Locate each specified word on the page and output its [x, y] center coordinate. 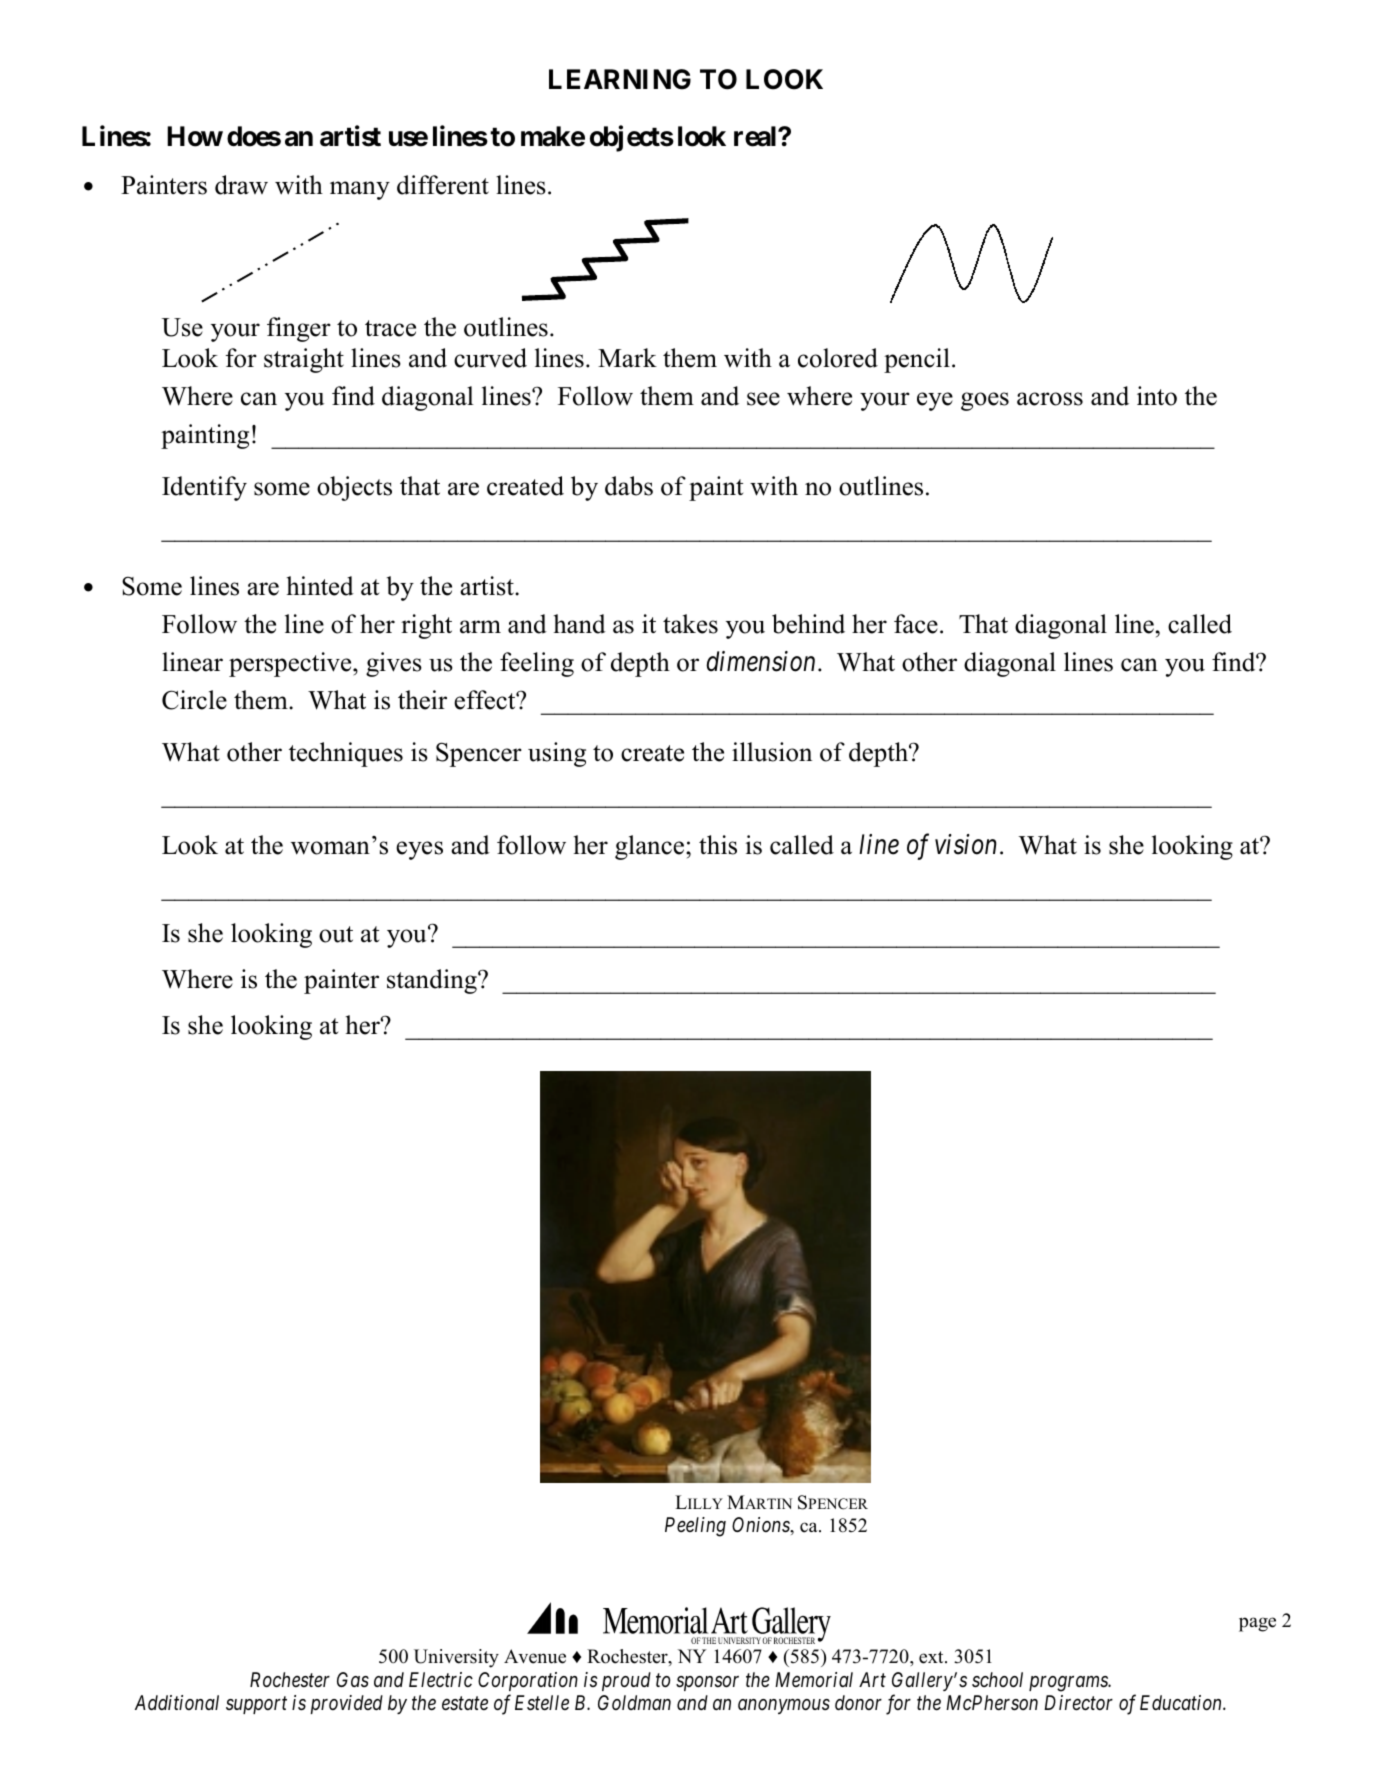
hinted [320, 586]
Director [1078, 1702]
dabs [629, 486]
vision [965, 844]
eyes [419, 850]
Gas [353, 1679]
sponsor [707, 1683]
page [1257, 1624]
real [756, 136]
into [1157, 396]
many [360, 190]
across [1050, 399]
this [718, 845]
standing [433, 981]
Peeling [695, 1527]
